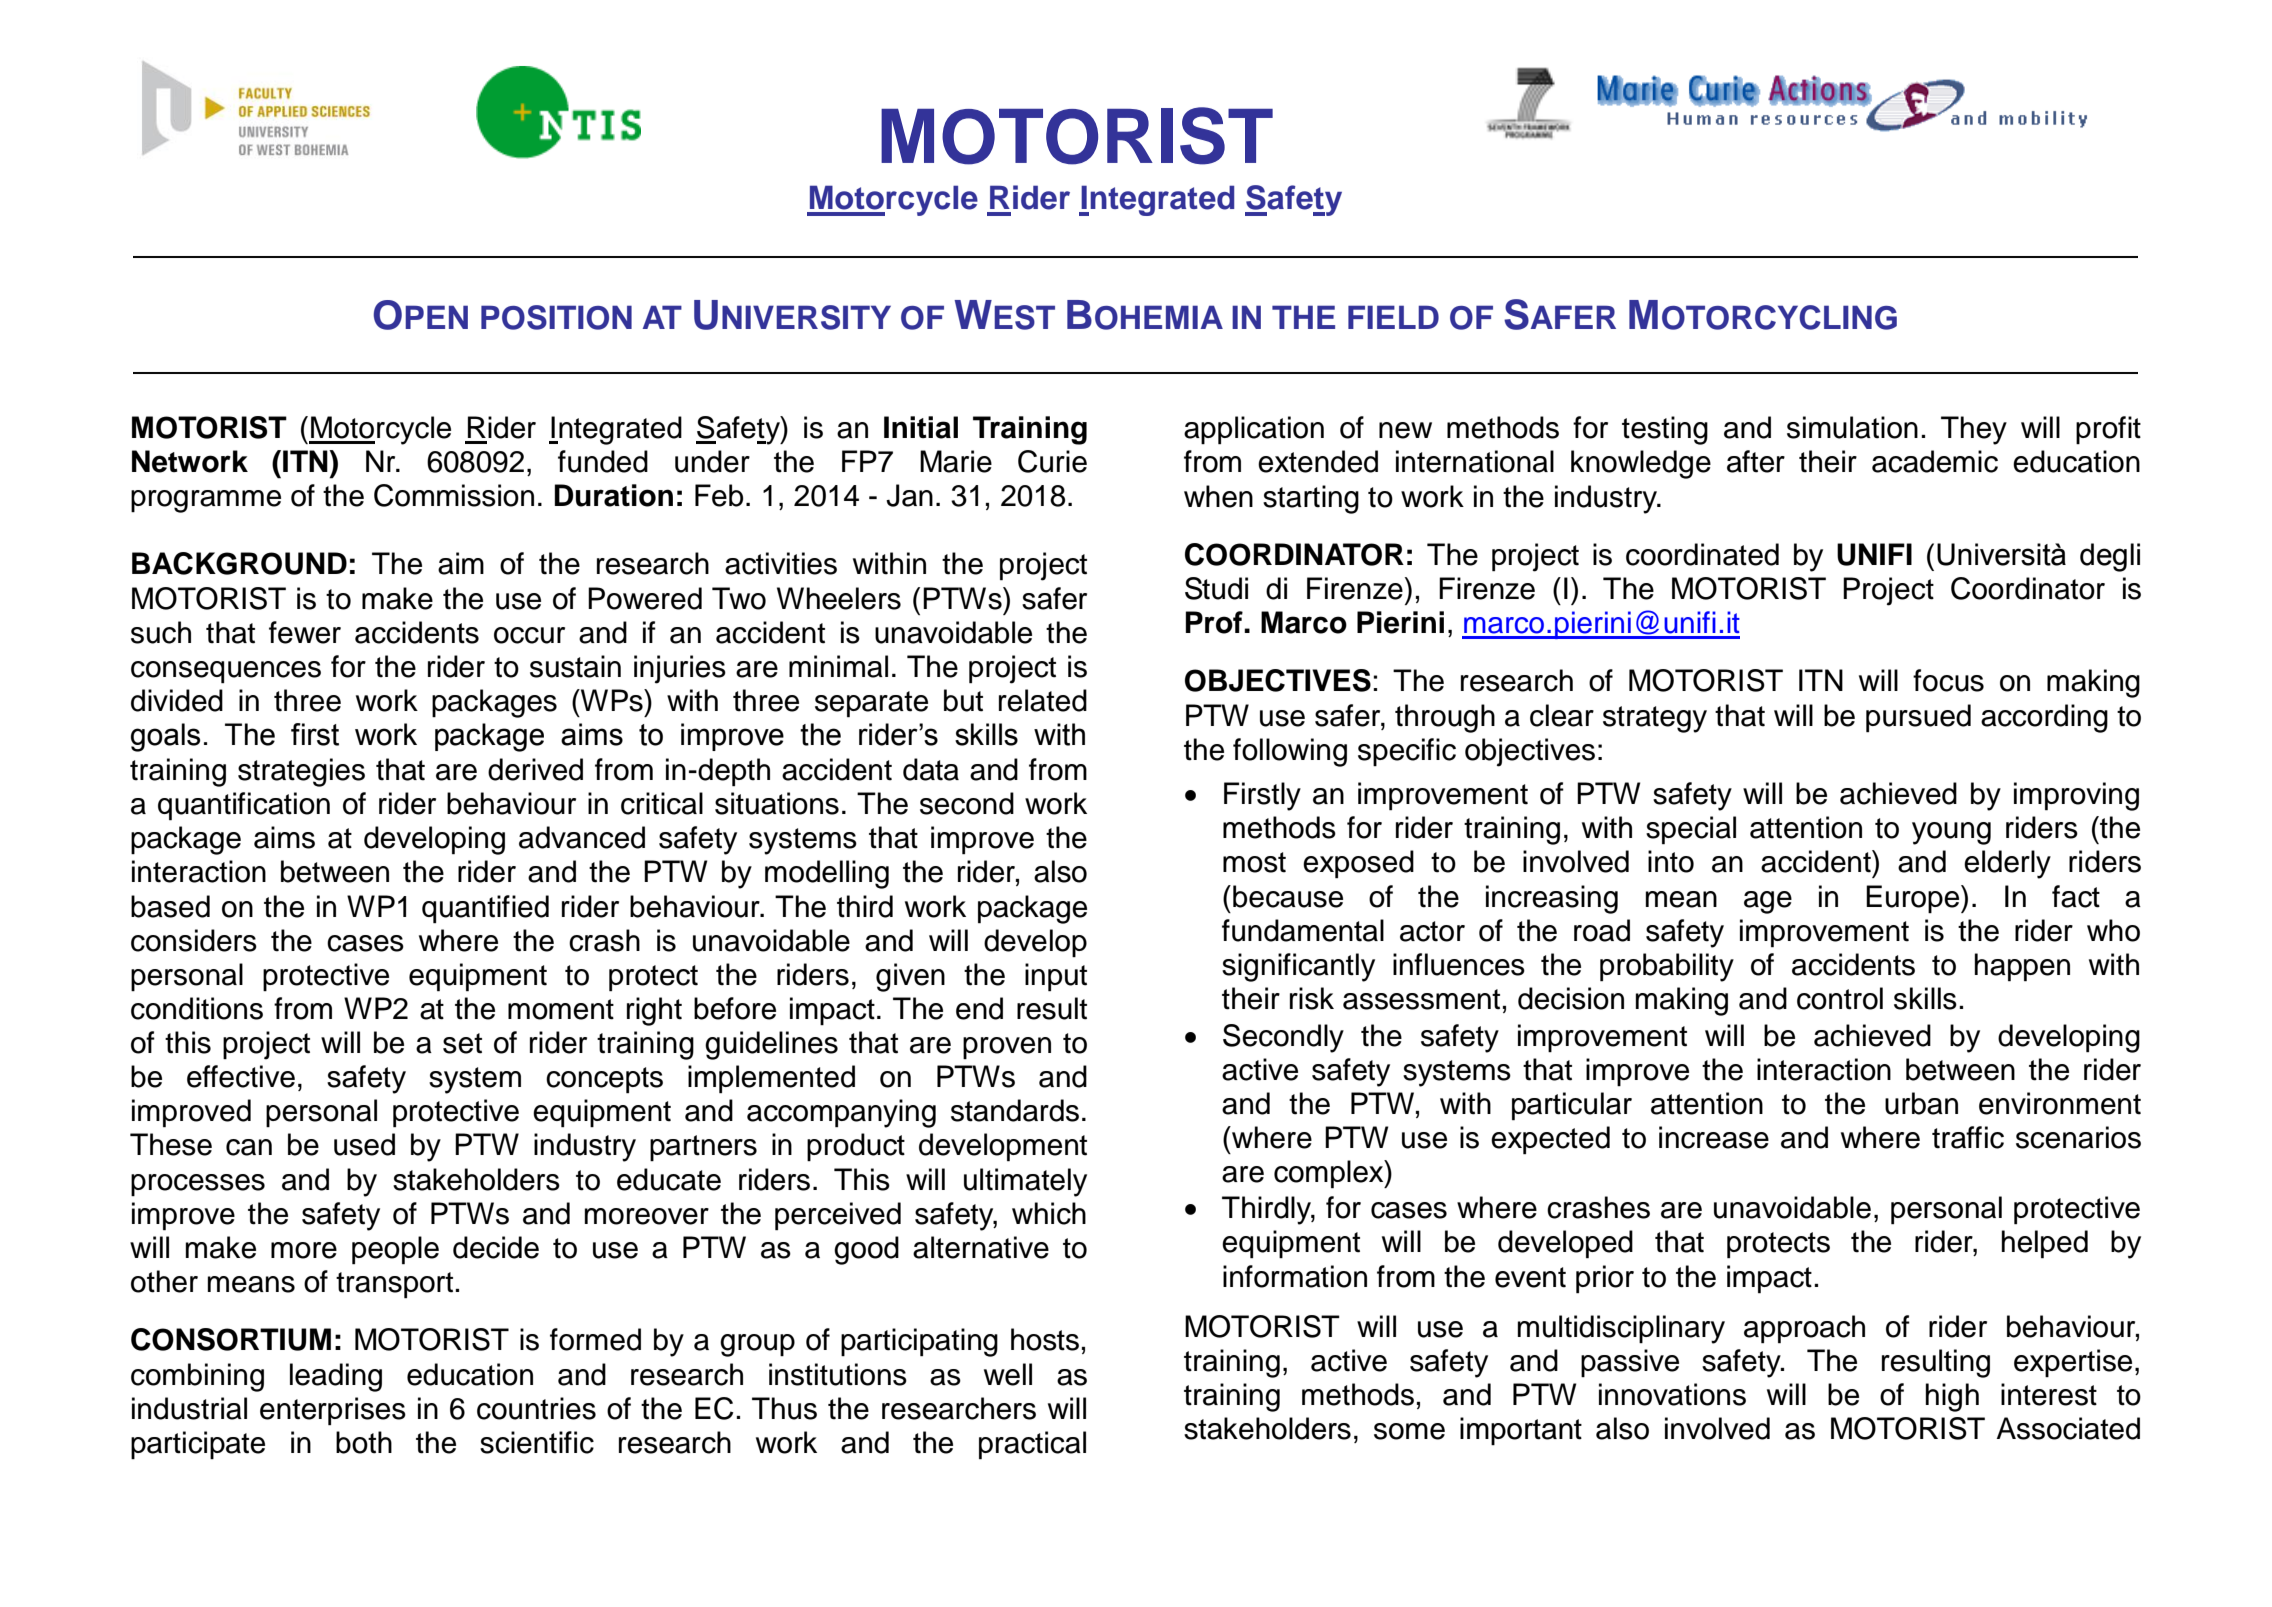 This page has height=1607, width=2272. What do you see at coordinates (1918, 718) in the page?
I see `pursued` at bounding box center [1918, 718].
